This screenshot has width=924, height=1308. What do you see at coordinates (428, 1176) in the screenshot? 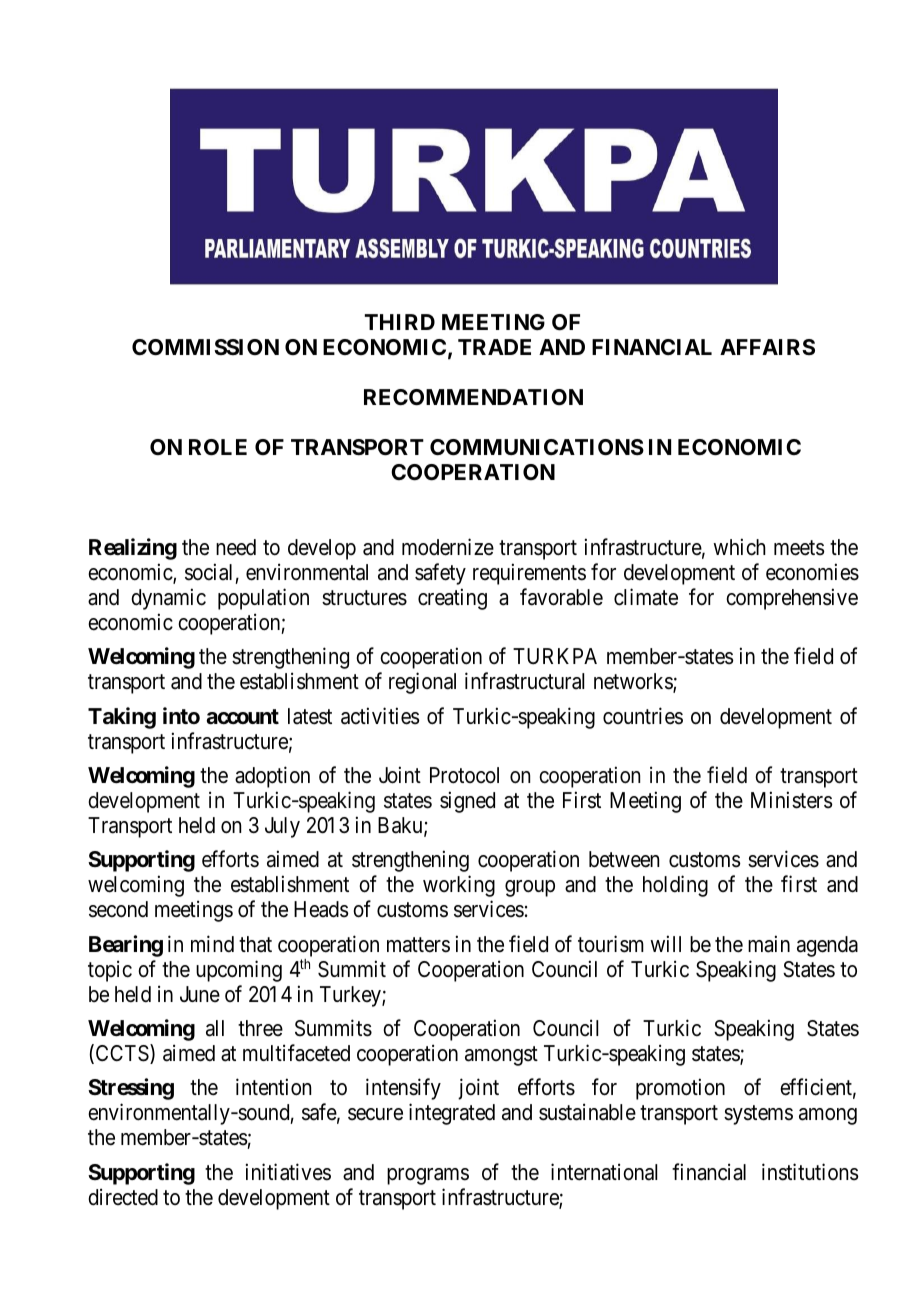
I see `programs` at bounding box center [428, 1176].
